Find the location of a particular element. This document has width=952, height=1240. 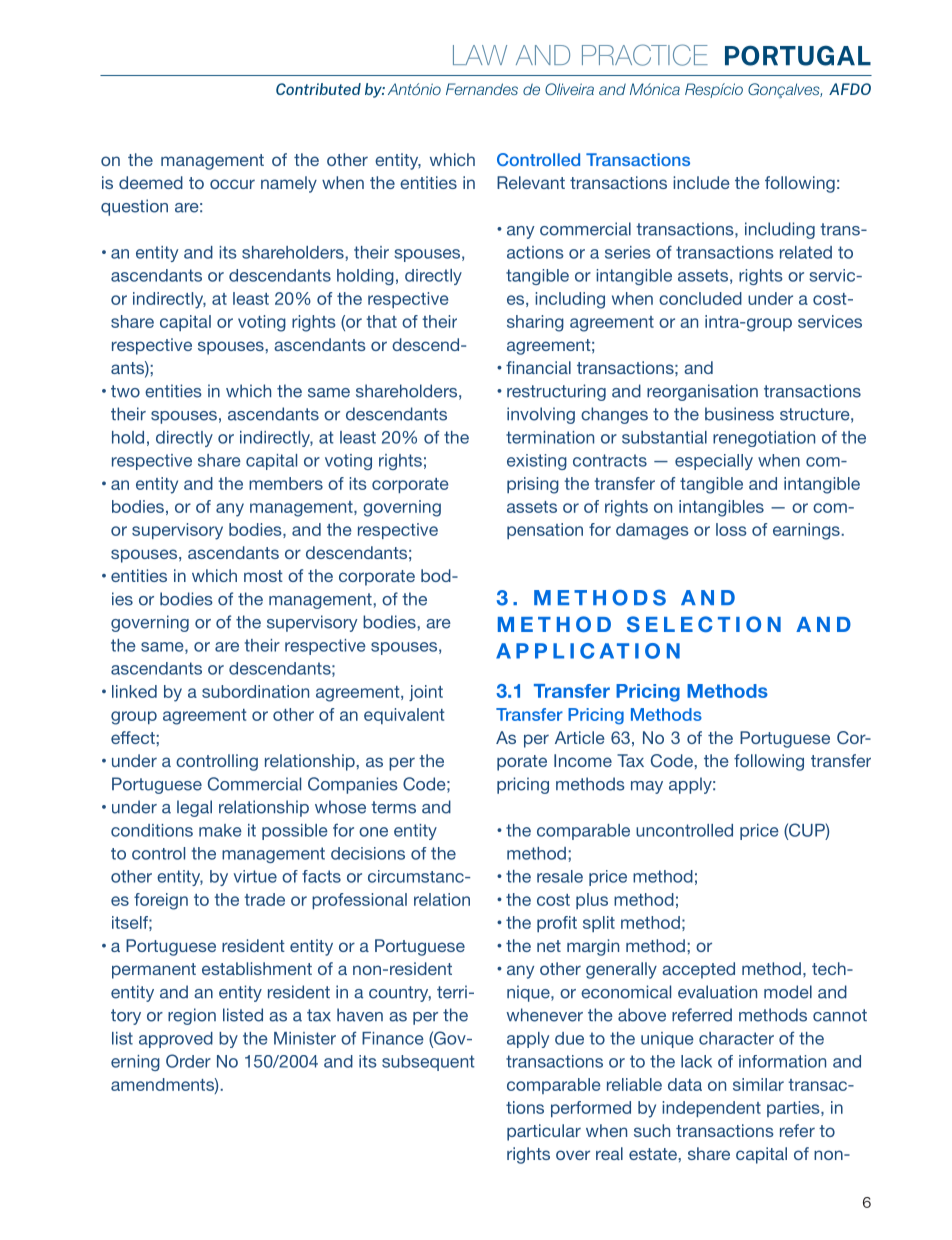

reorganisation is located at coordinates (702, 392).
